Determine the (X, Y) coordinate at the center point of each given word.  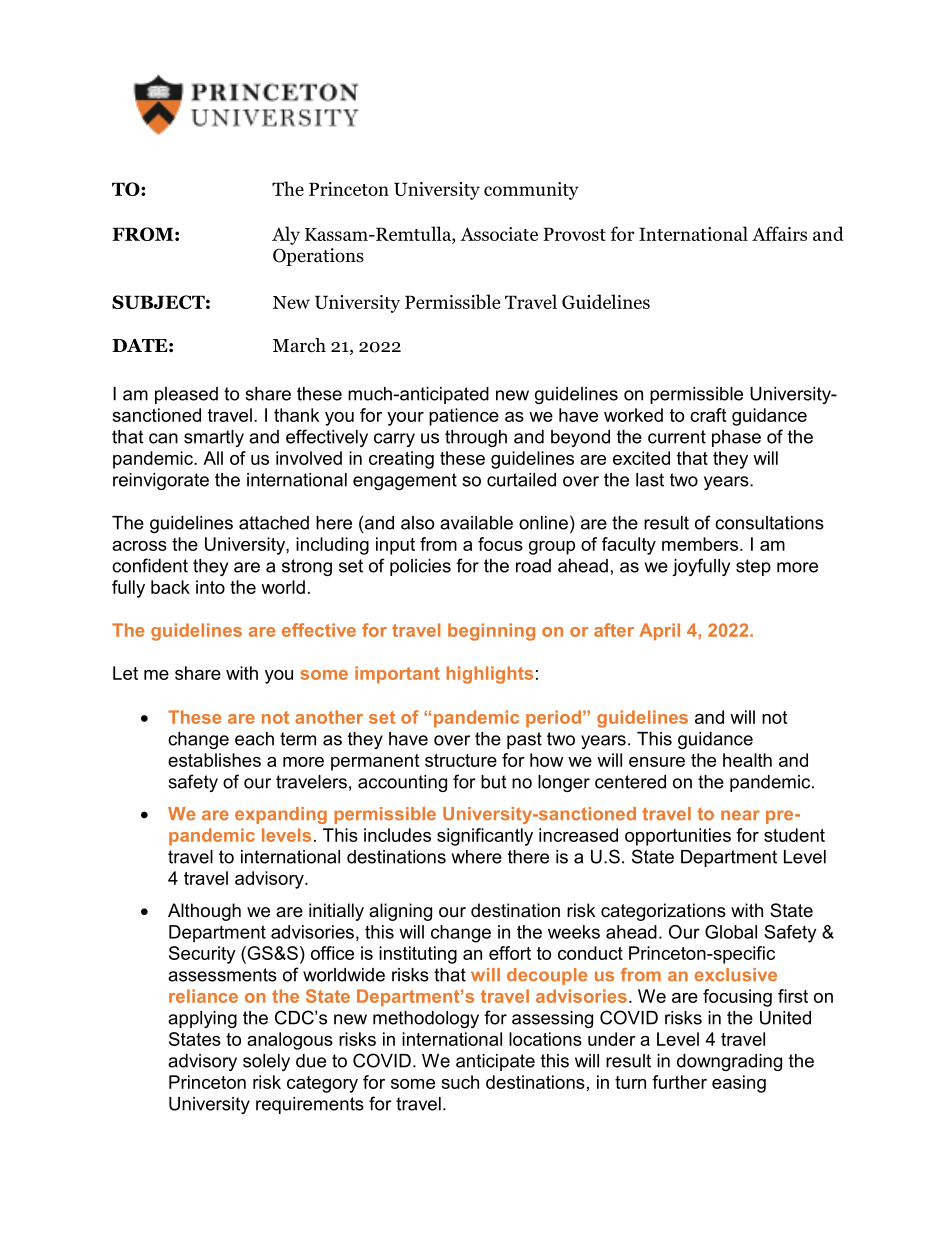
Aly (286, 235)
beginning (491, 632)
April (659, 632)
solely (266, 1062)
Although (204, 912)
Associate (499, 234)
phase (736, 438)
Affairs (779, 233)
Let (125, 673)
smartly (214, 438)
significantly (485, 837)
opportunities (678, 837)
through (476, 438)
